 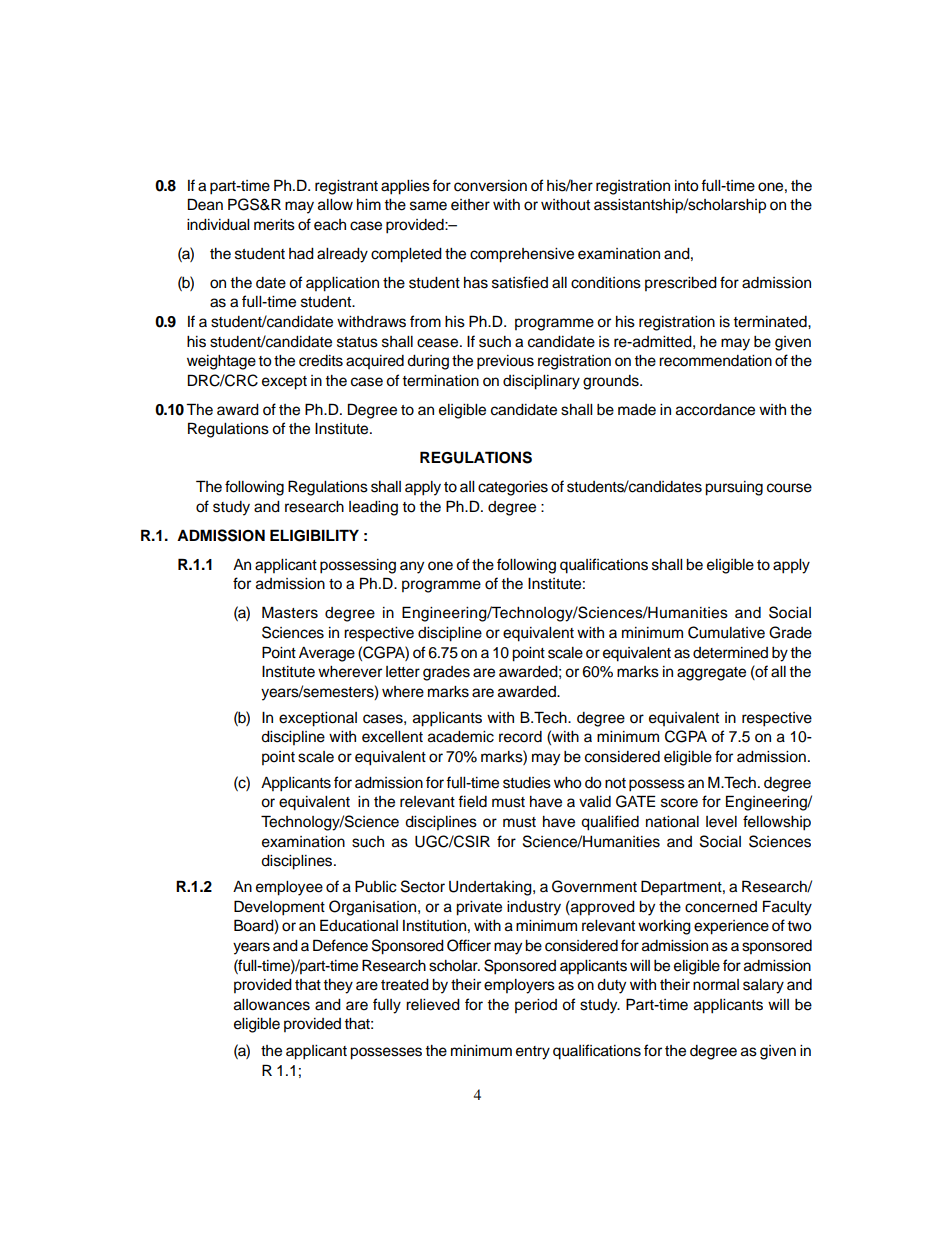 I want to click on either, so click(x=470, y=205).
